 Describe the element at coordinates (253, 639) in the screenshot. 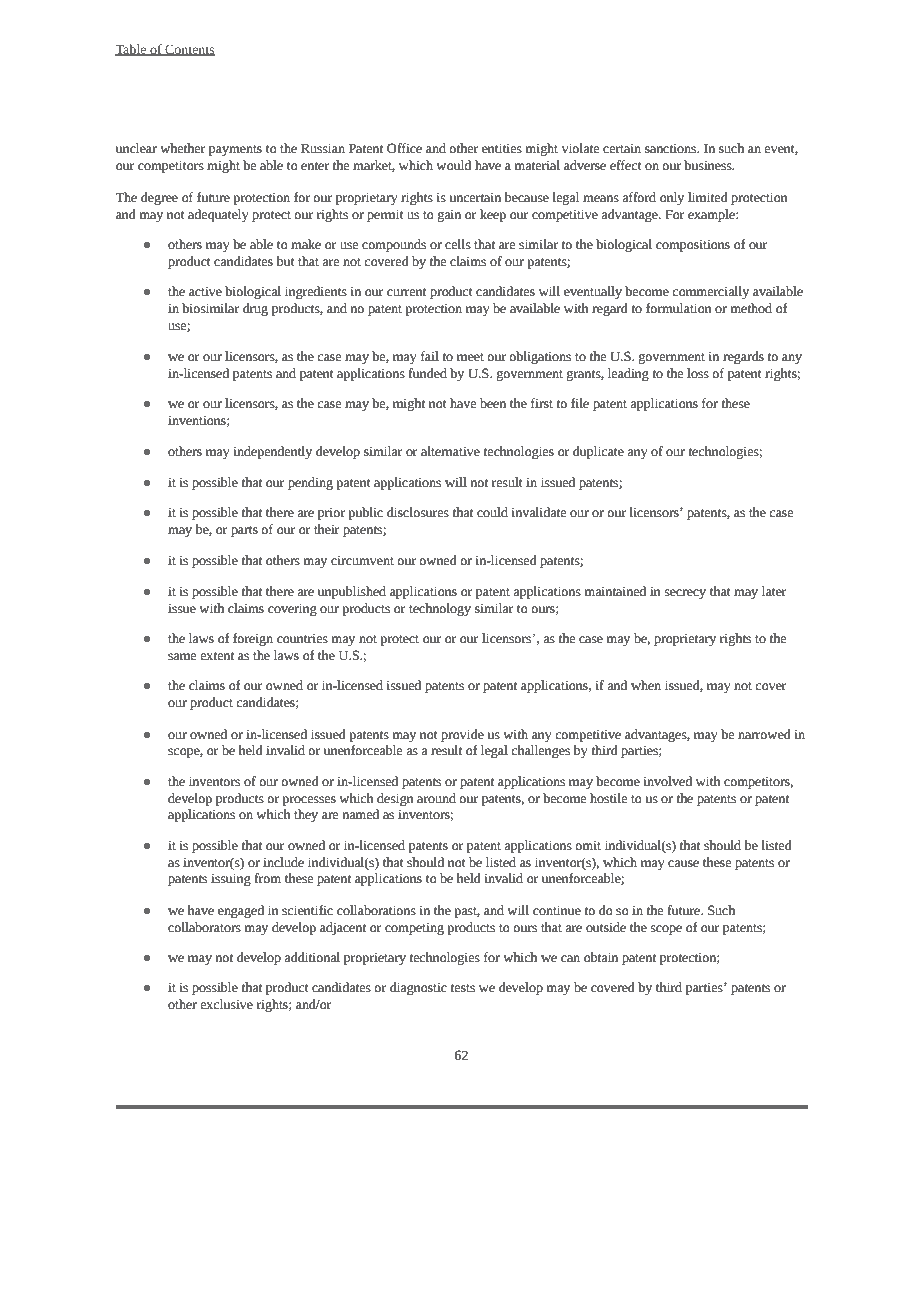

I see `foreign` at that location.
